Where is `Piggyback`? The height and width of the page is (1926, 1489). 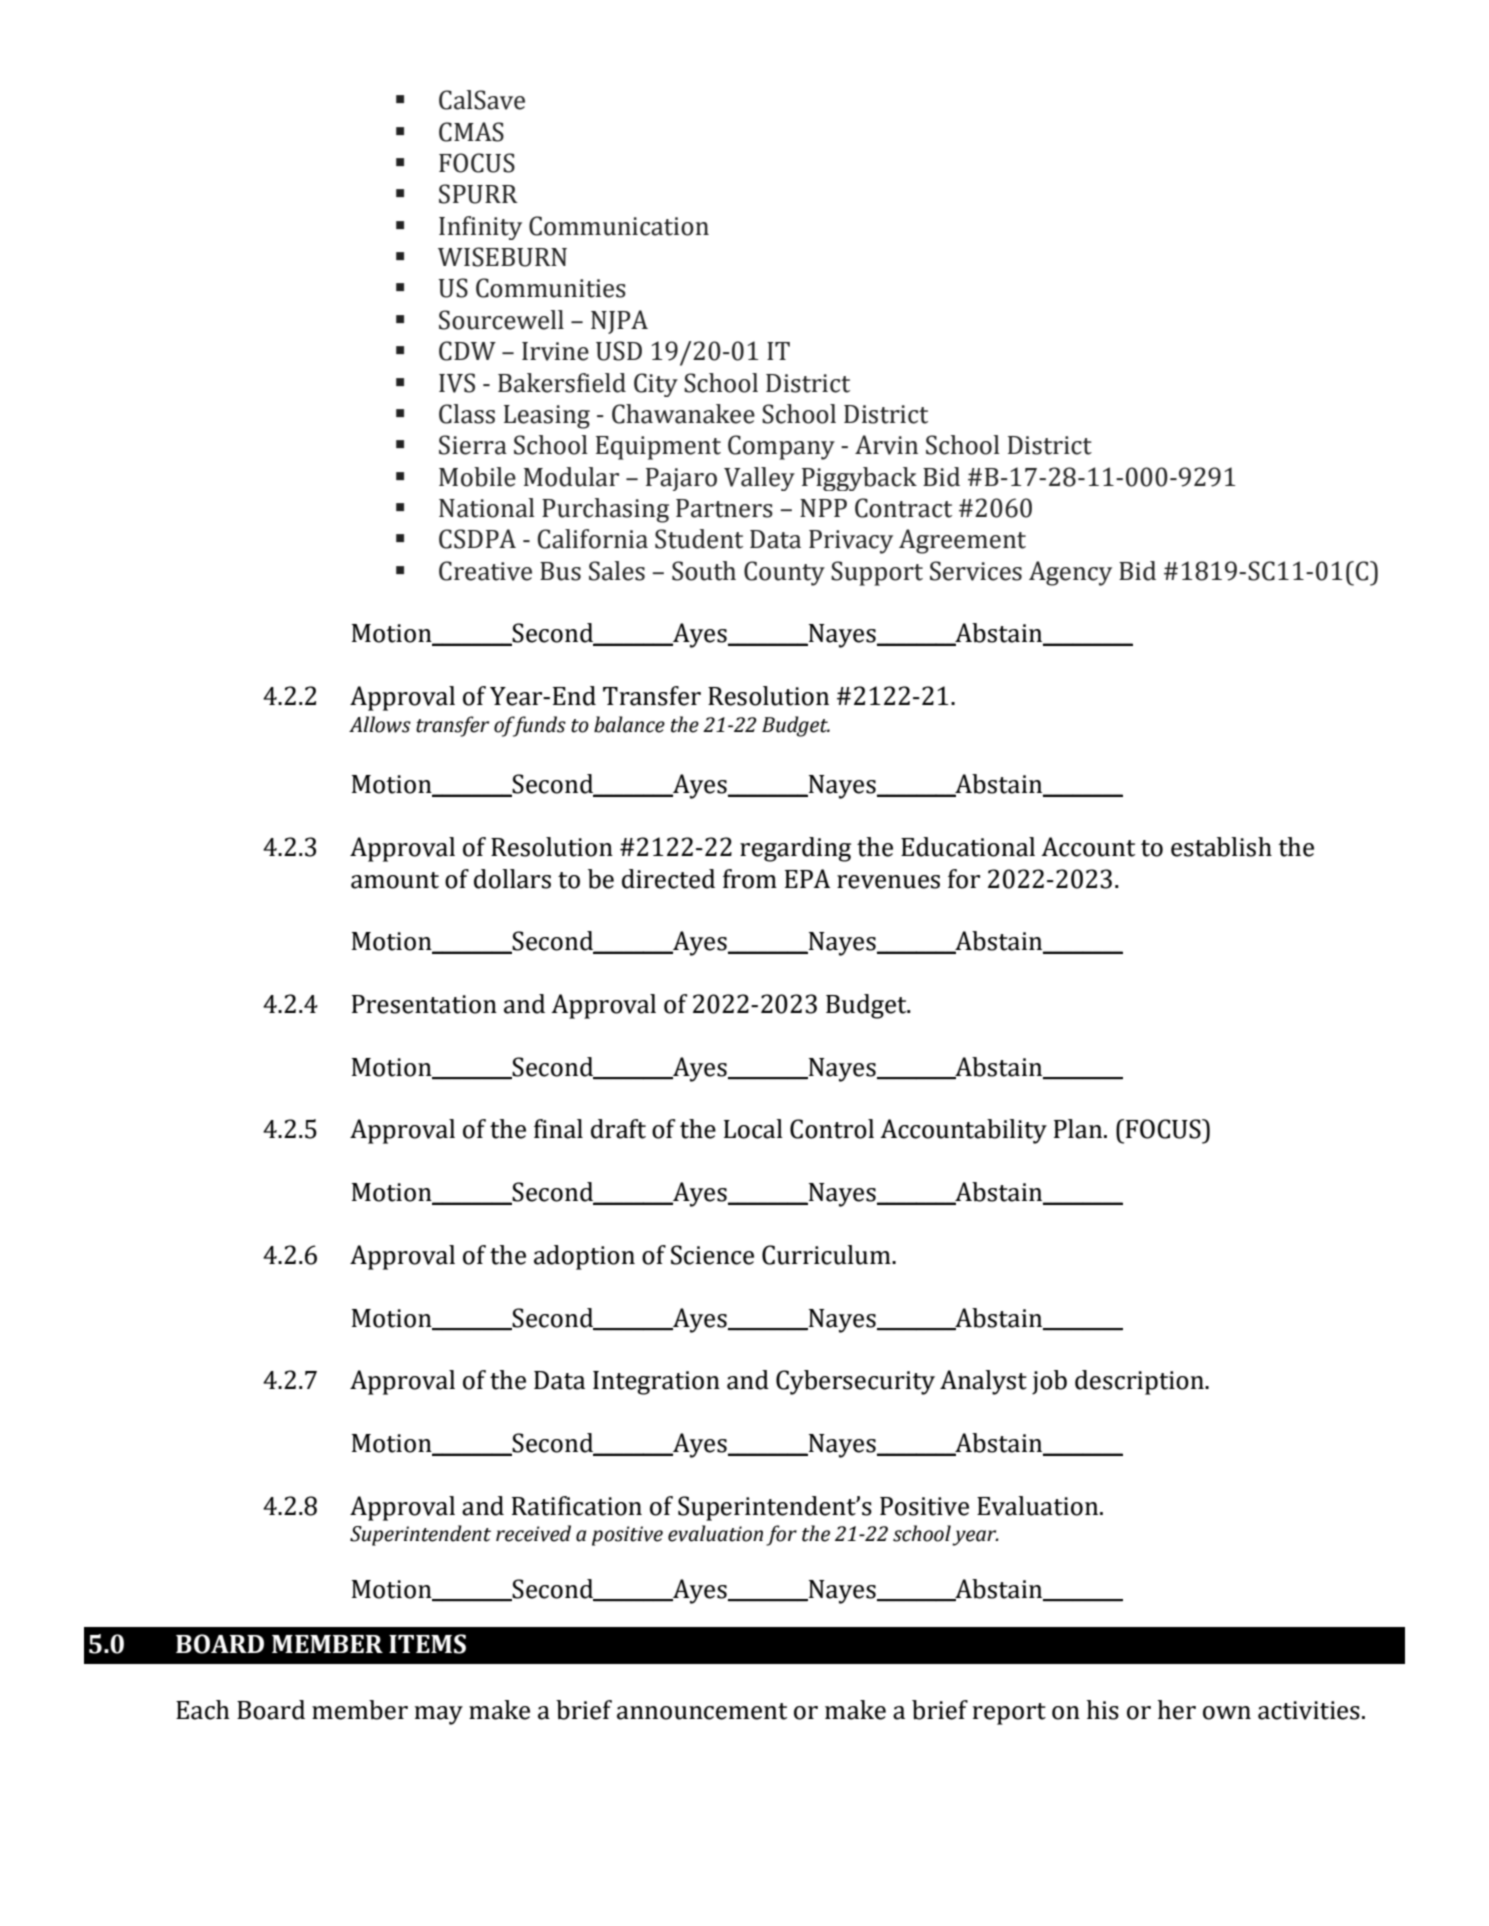 Piggyback is located at coordinates (859, 479).
